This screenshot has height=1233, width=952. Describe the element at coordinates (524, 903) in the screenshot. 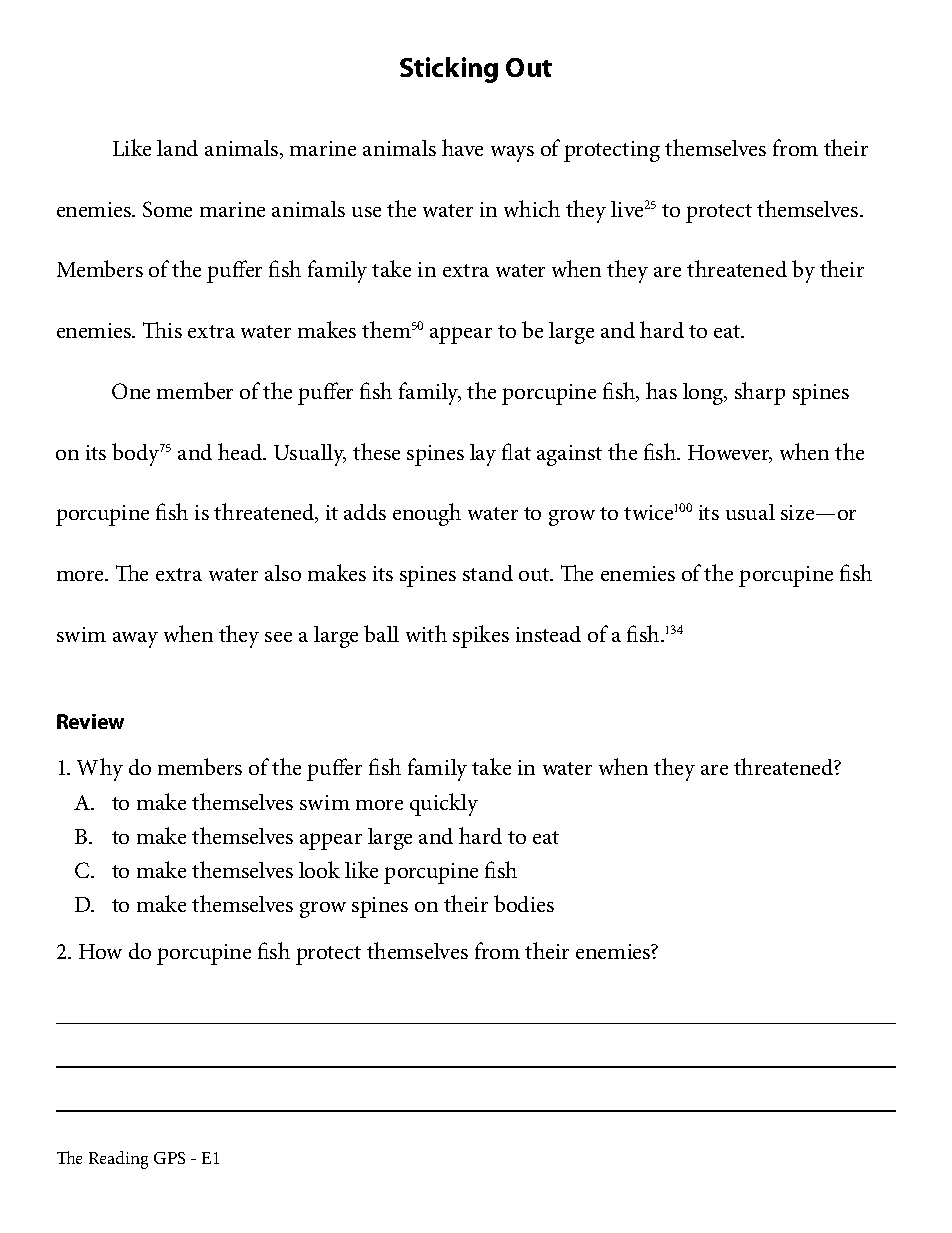

I see `bodies` at that location.
